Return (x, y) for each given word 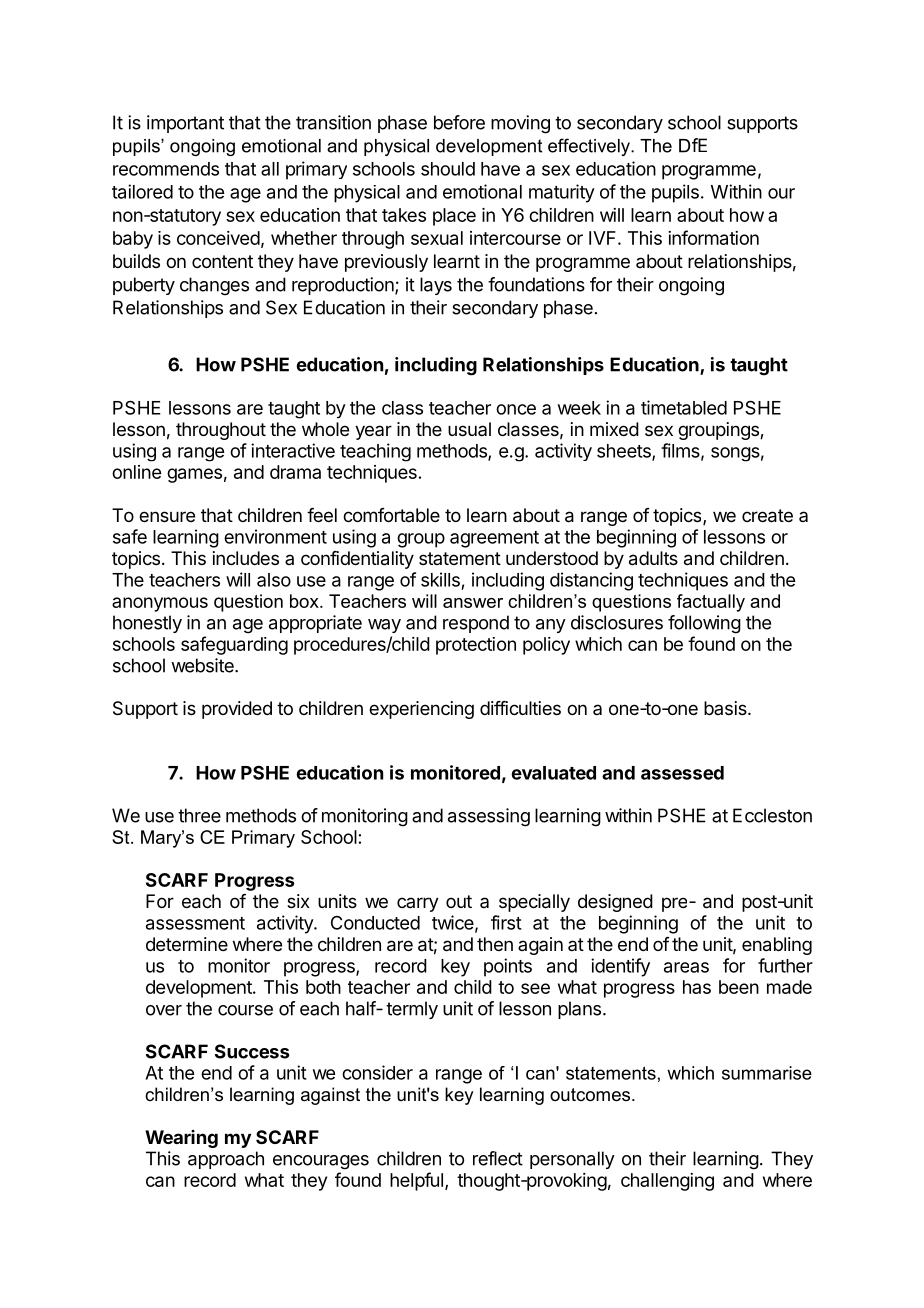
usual (469, 429)
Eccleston (772, 815)
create (767, 516)
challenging (667, 1182)
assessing (489, 817)
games (194, 475)
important (185, 124)
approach (226, 1160)
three (199, 815)
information (713, 237)
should (448, 169)
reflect (498, 1158)
